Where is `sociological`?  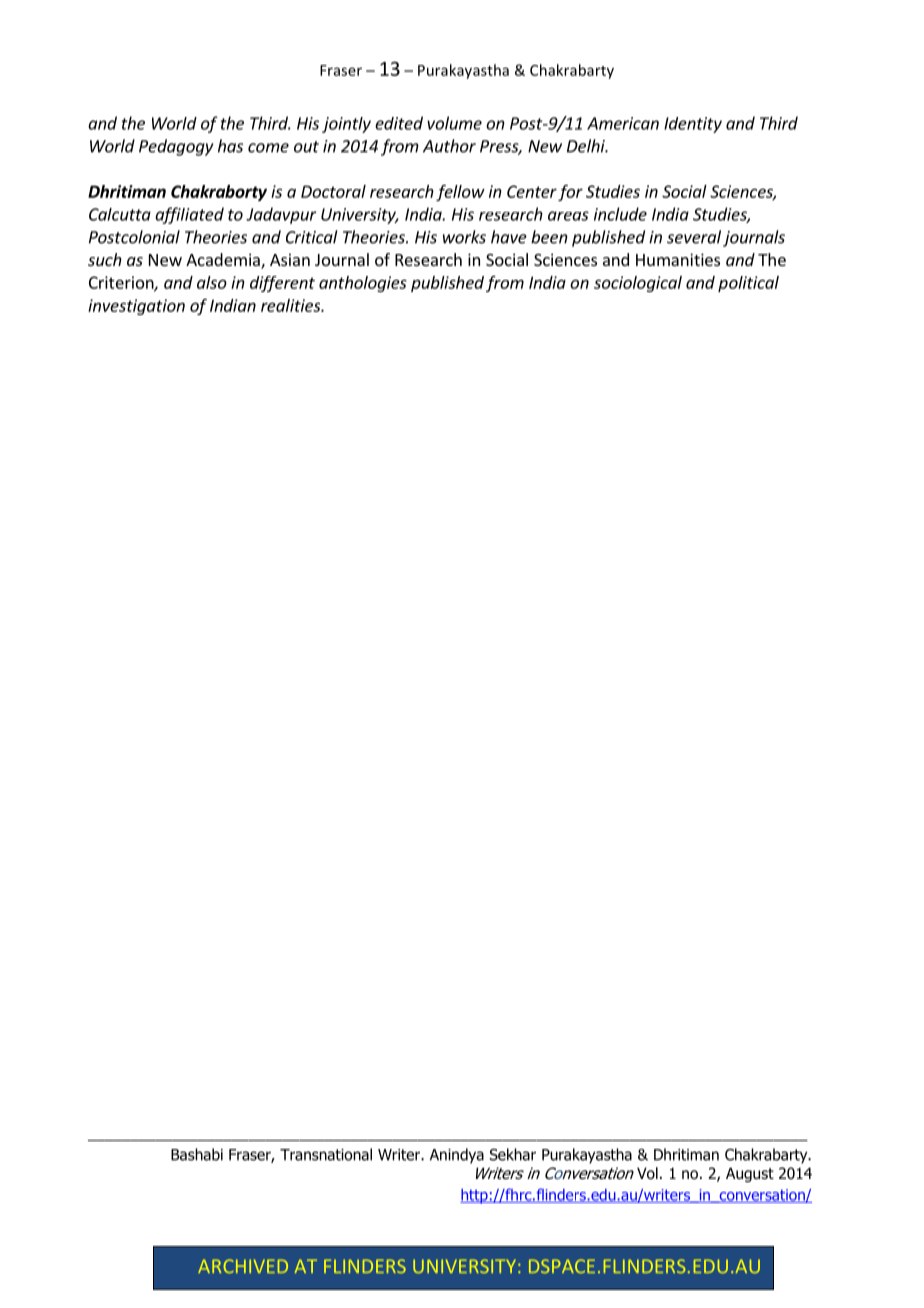 sociological is located at coordinates (638, 284).
